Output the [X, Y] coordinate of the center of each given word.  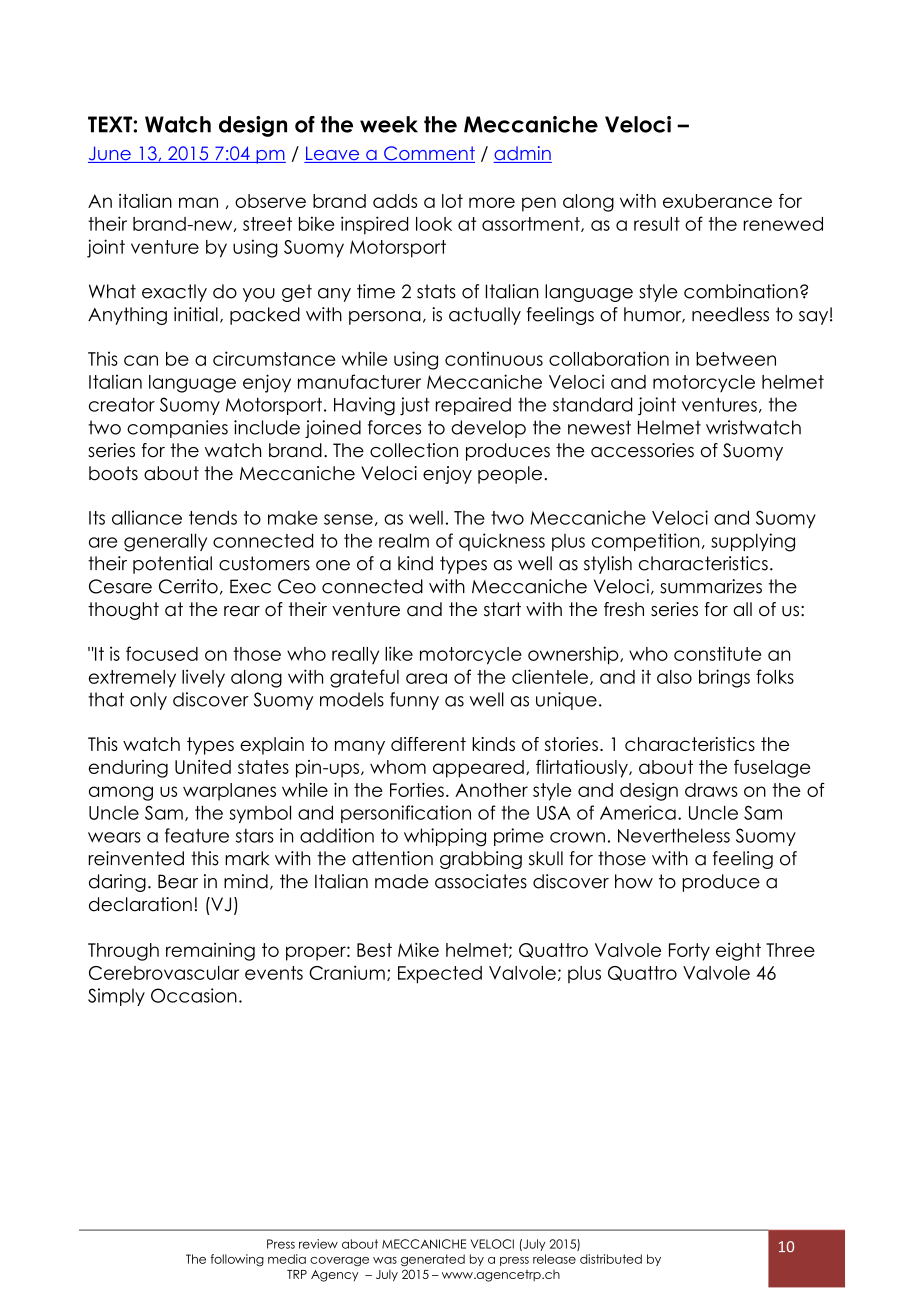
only [148, 701]
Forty [689, 952]
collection [414, 450]
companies [177, 429]
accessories [642, 450]
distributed [611, 1259]
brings [724, 678]
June [110, 154]
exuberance [717, 201]
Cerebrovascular [164, 973]
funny [414, 701]
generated [433, 1260]
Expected [440, 975]
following [237, 1260]
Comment [428, 154]
